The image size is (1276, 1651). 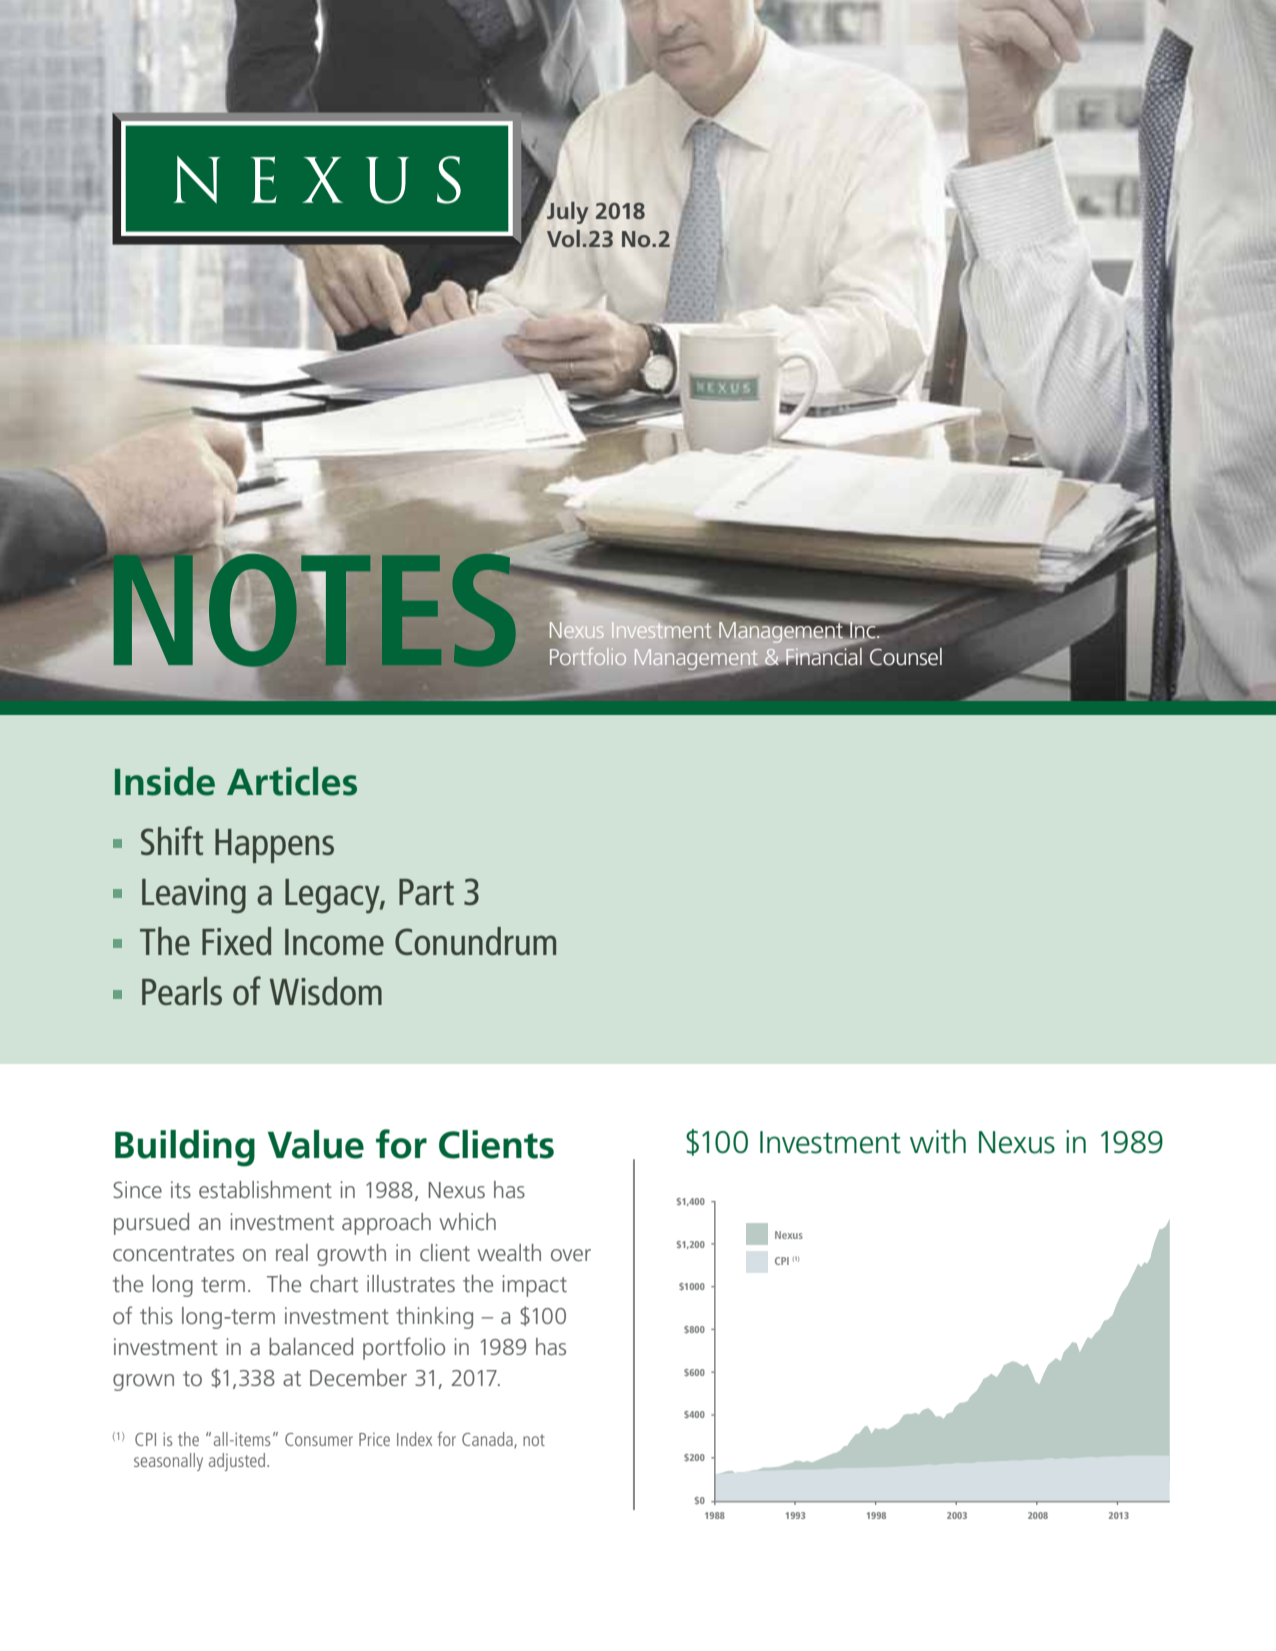 I want to click on adjusted, so click(x=238, y=1462).
